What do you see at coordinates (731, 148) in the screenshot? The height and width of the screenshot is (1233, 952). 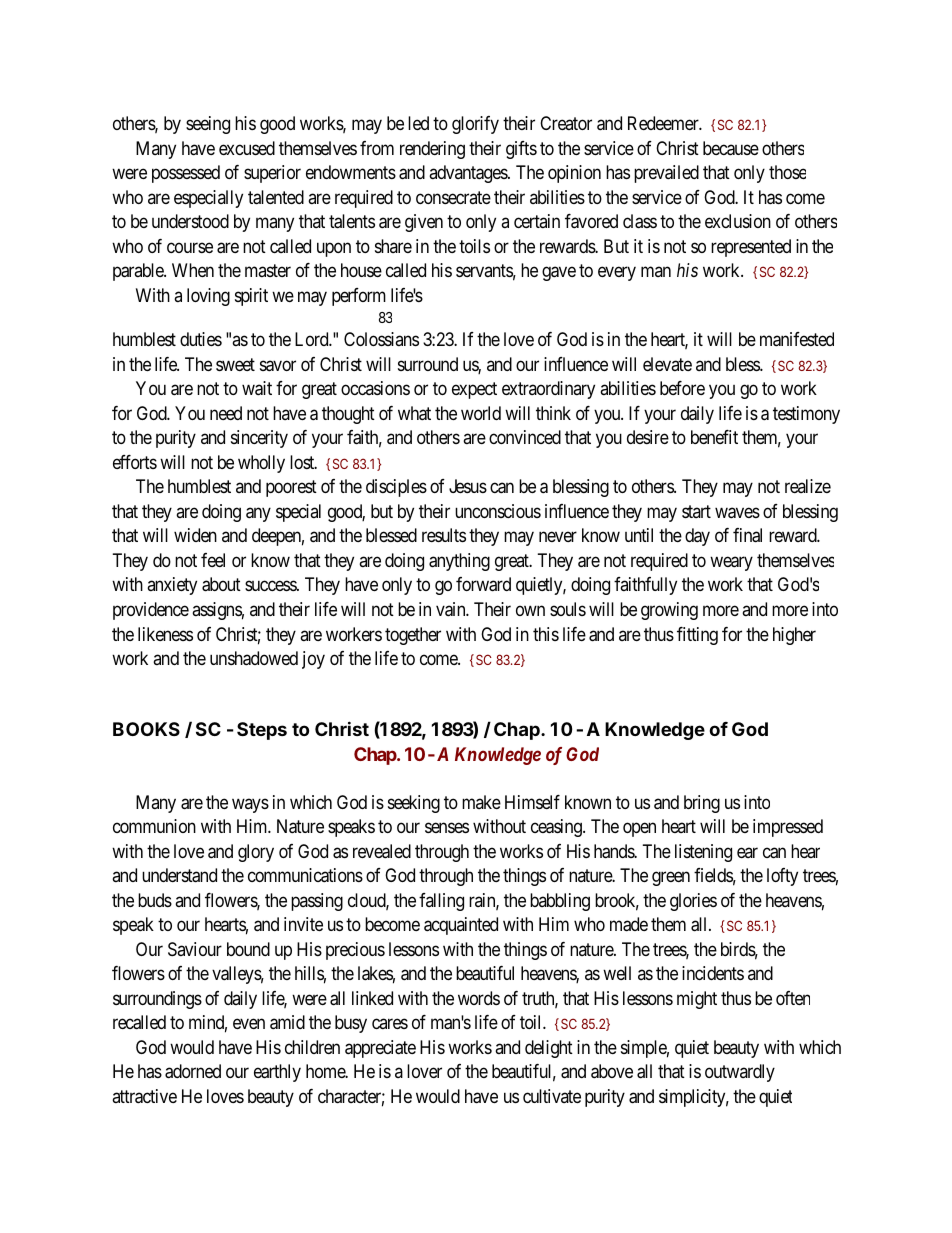 I see `because` at bounding box center [731, 148].
